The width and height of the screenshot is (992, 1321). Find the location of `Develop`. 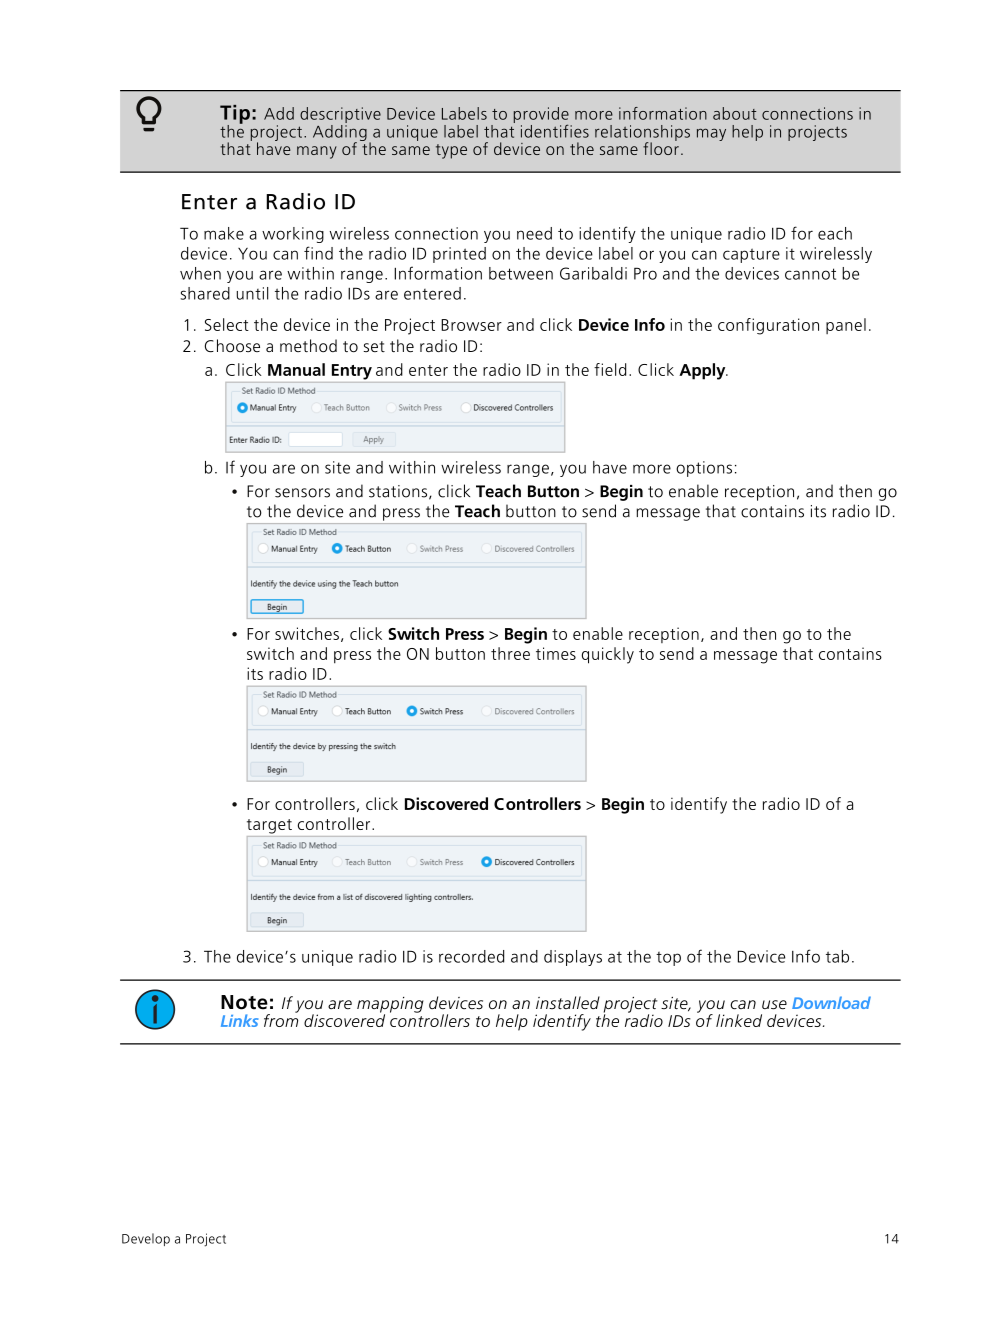

Develop is located at coordinates (146, 1239).
